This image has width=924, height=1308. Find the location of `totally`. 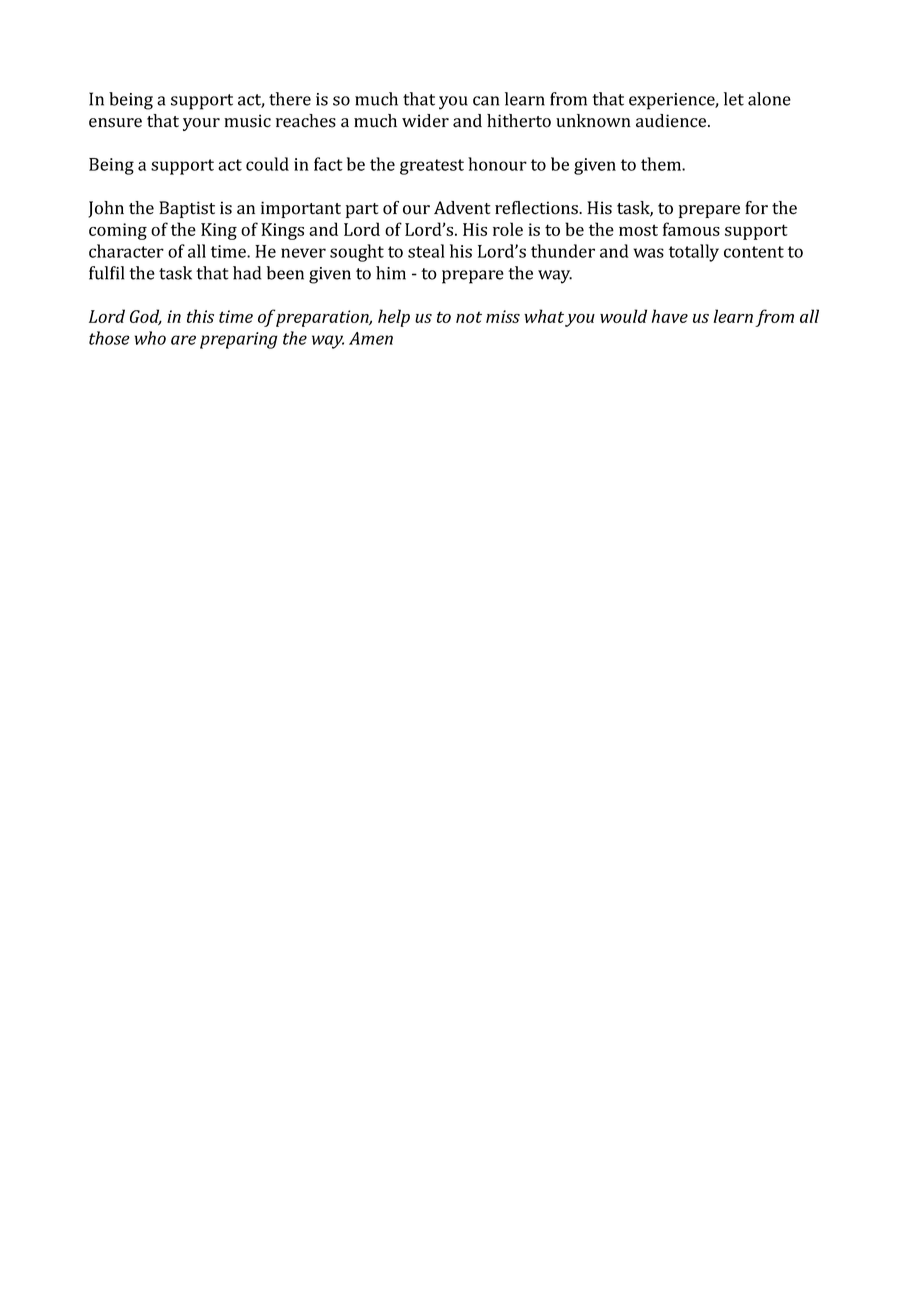

totally is located at coordinates (694, 253).
